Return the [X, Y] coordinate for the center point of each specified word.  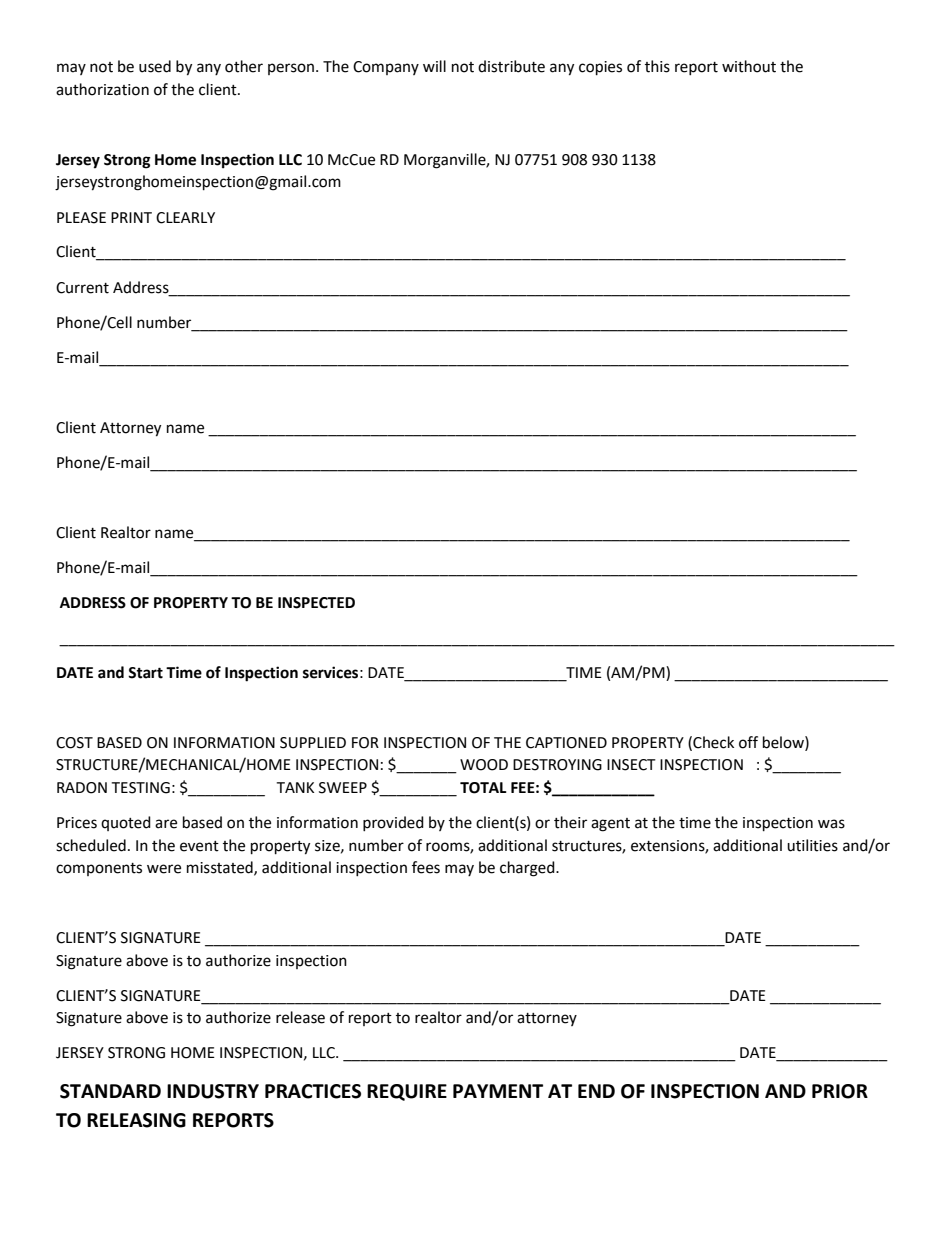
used [155, 66]
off [748, 742]
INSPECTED [316, 603]
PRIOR [840, 1091]
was [831, 824]
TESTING [140, 788]
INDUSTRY [213, 1091]
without [749, 66]
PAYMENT [498, 1091]
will [434, 66]
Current [82, 288]
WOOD [484, 765]
